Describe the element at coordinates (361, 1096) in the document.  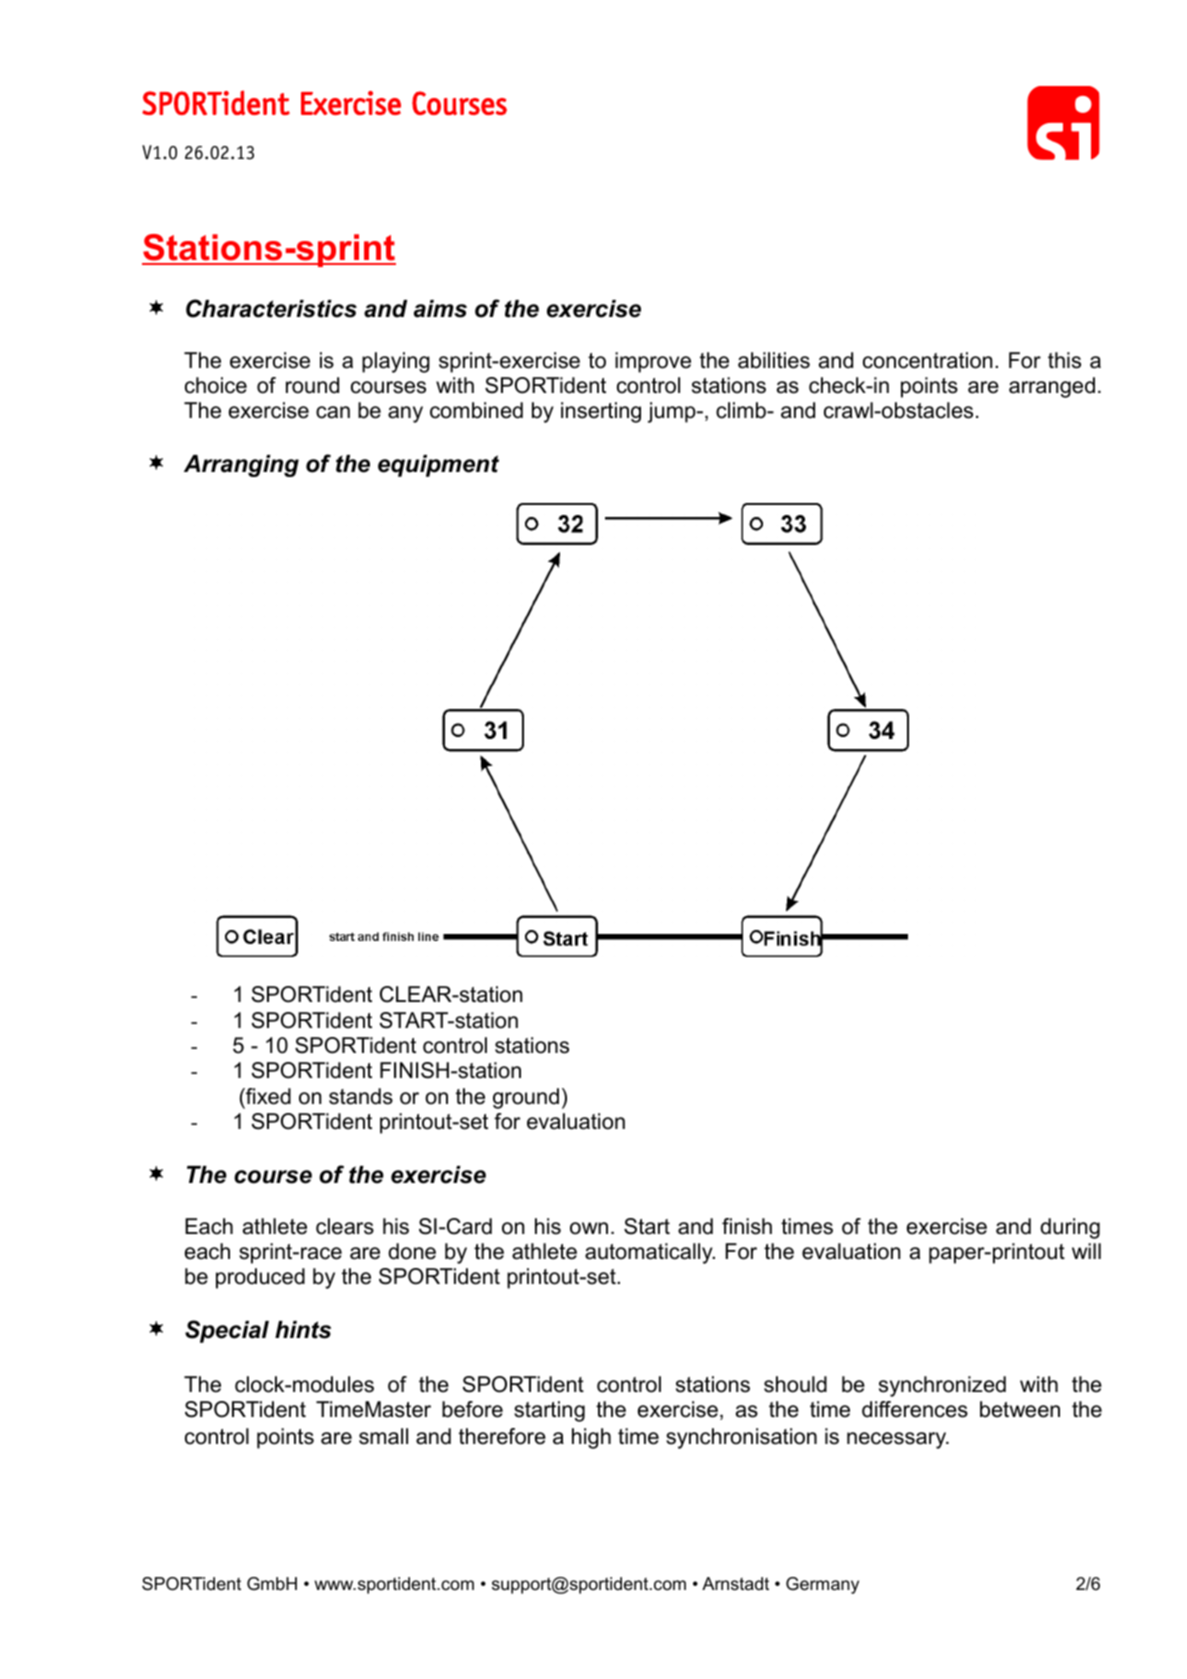
I see `stands` at that location.
